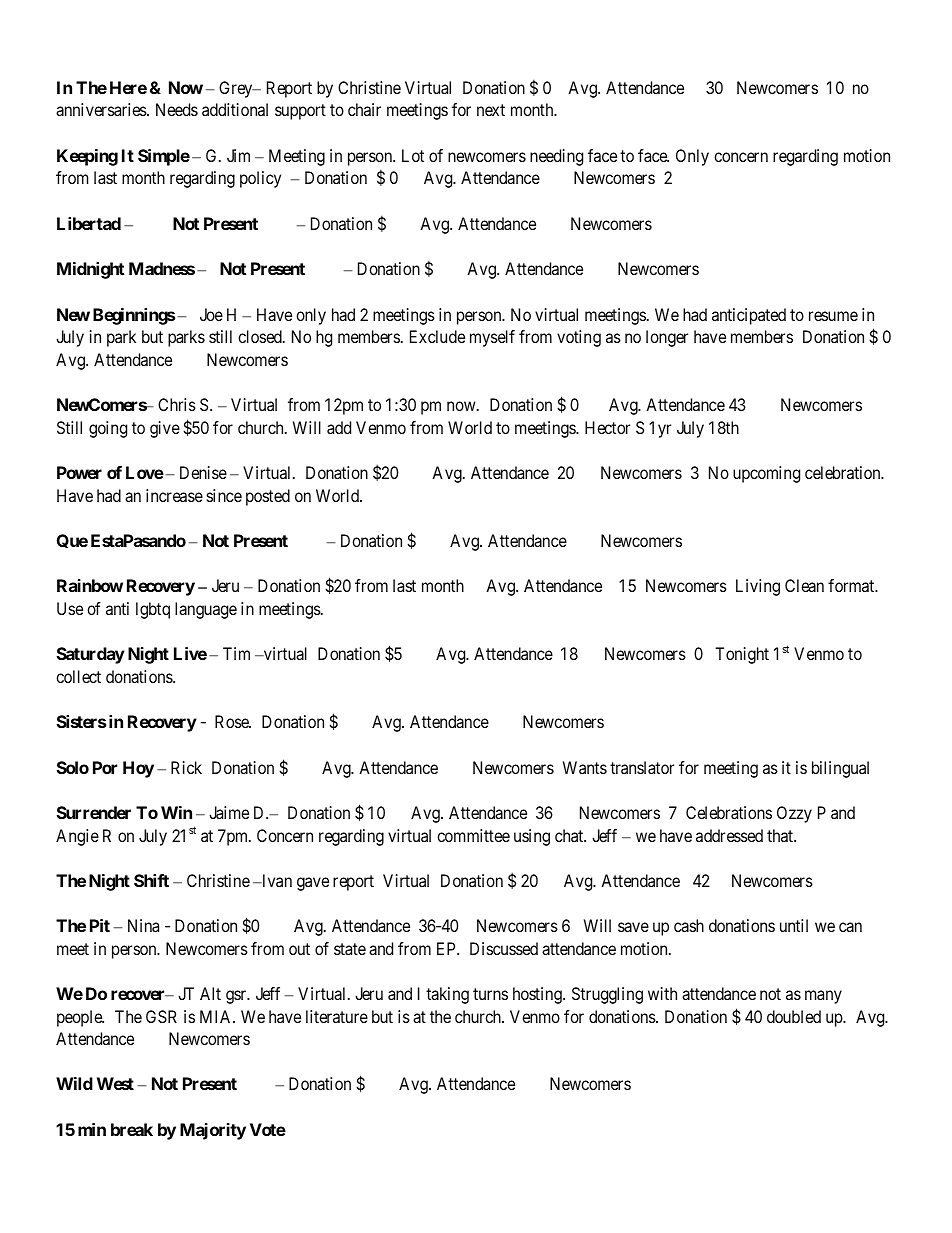 This screenshot has width=952, height=1233. I want to click on needing, so click(556, 157).
